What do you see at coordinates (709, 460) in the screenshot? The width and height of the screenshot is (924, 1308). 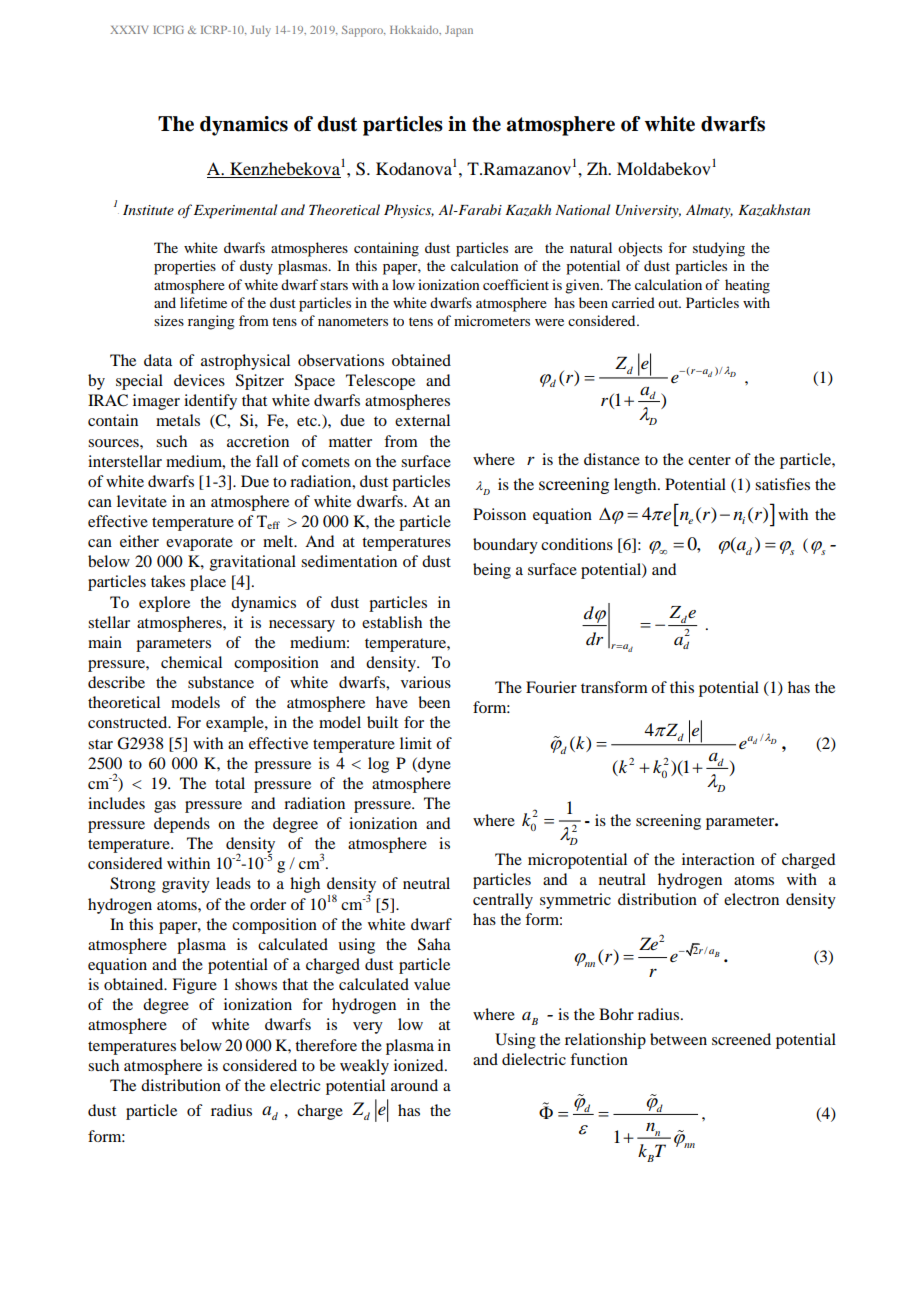 I see `center` at bounding box center [709, 460].
